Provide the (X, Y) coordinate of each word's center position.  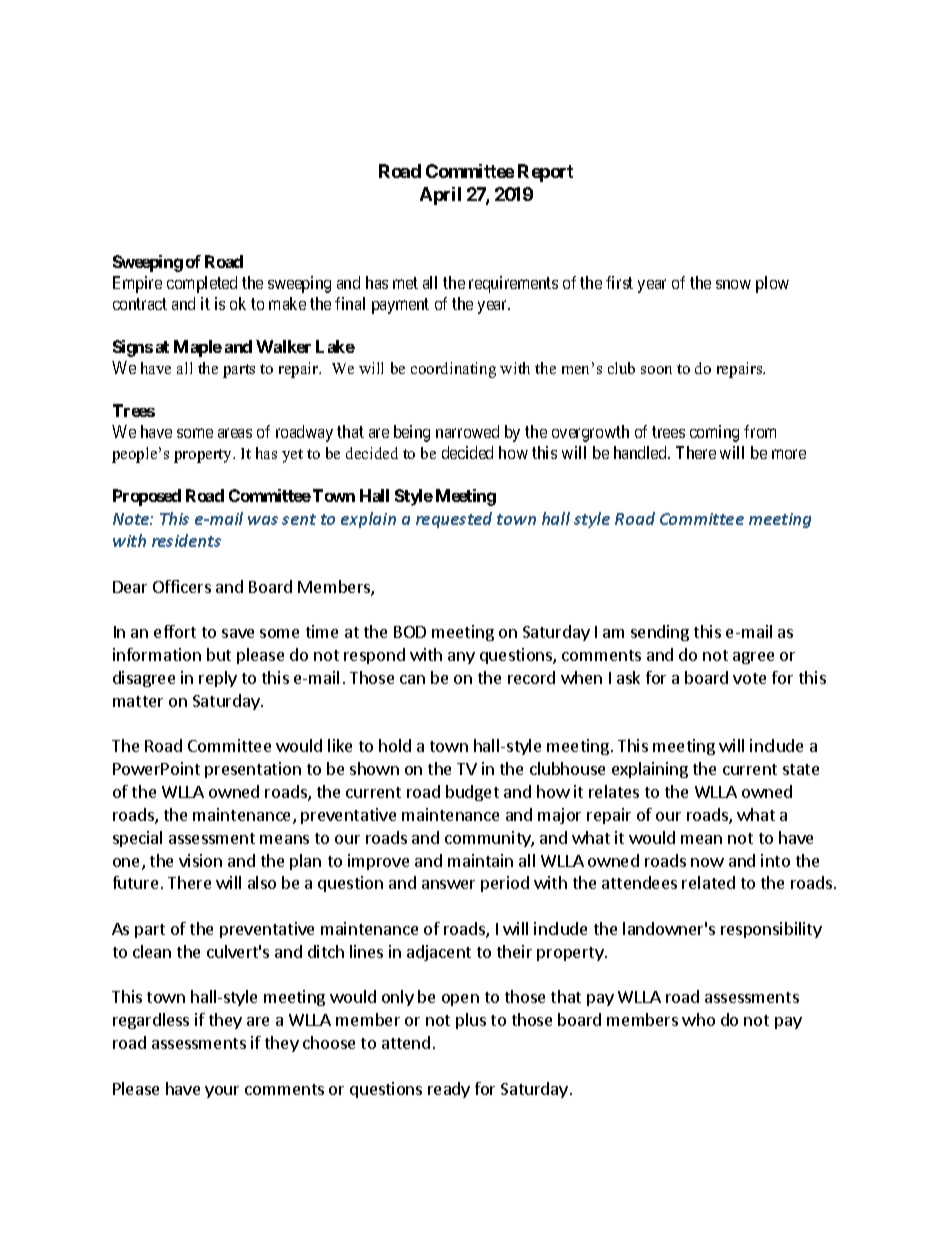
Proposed (147, 497)
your (222, 1092)
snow (733, 284)
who (698, 1019)
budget (472, 793)
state (801, 769)
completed (202, 284)
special (137, 839)
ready (449, 1090)
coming (714, 433)
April (440, 196)
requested (454, 520)
